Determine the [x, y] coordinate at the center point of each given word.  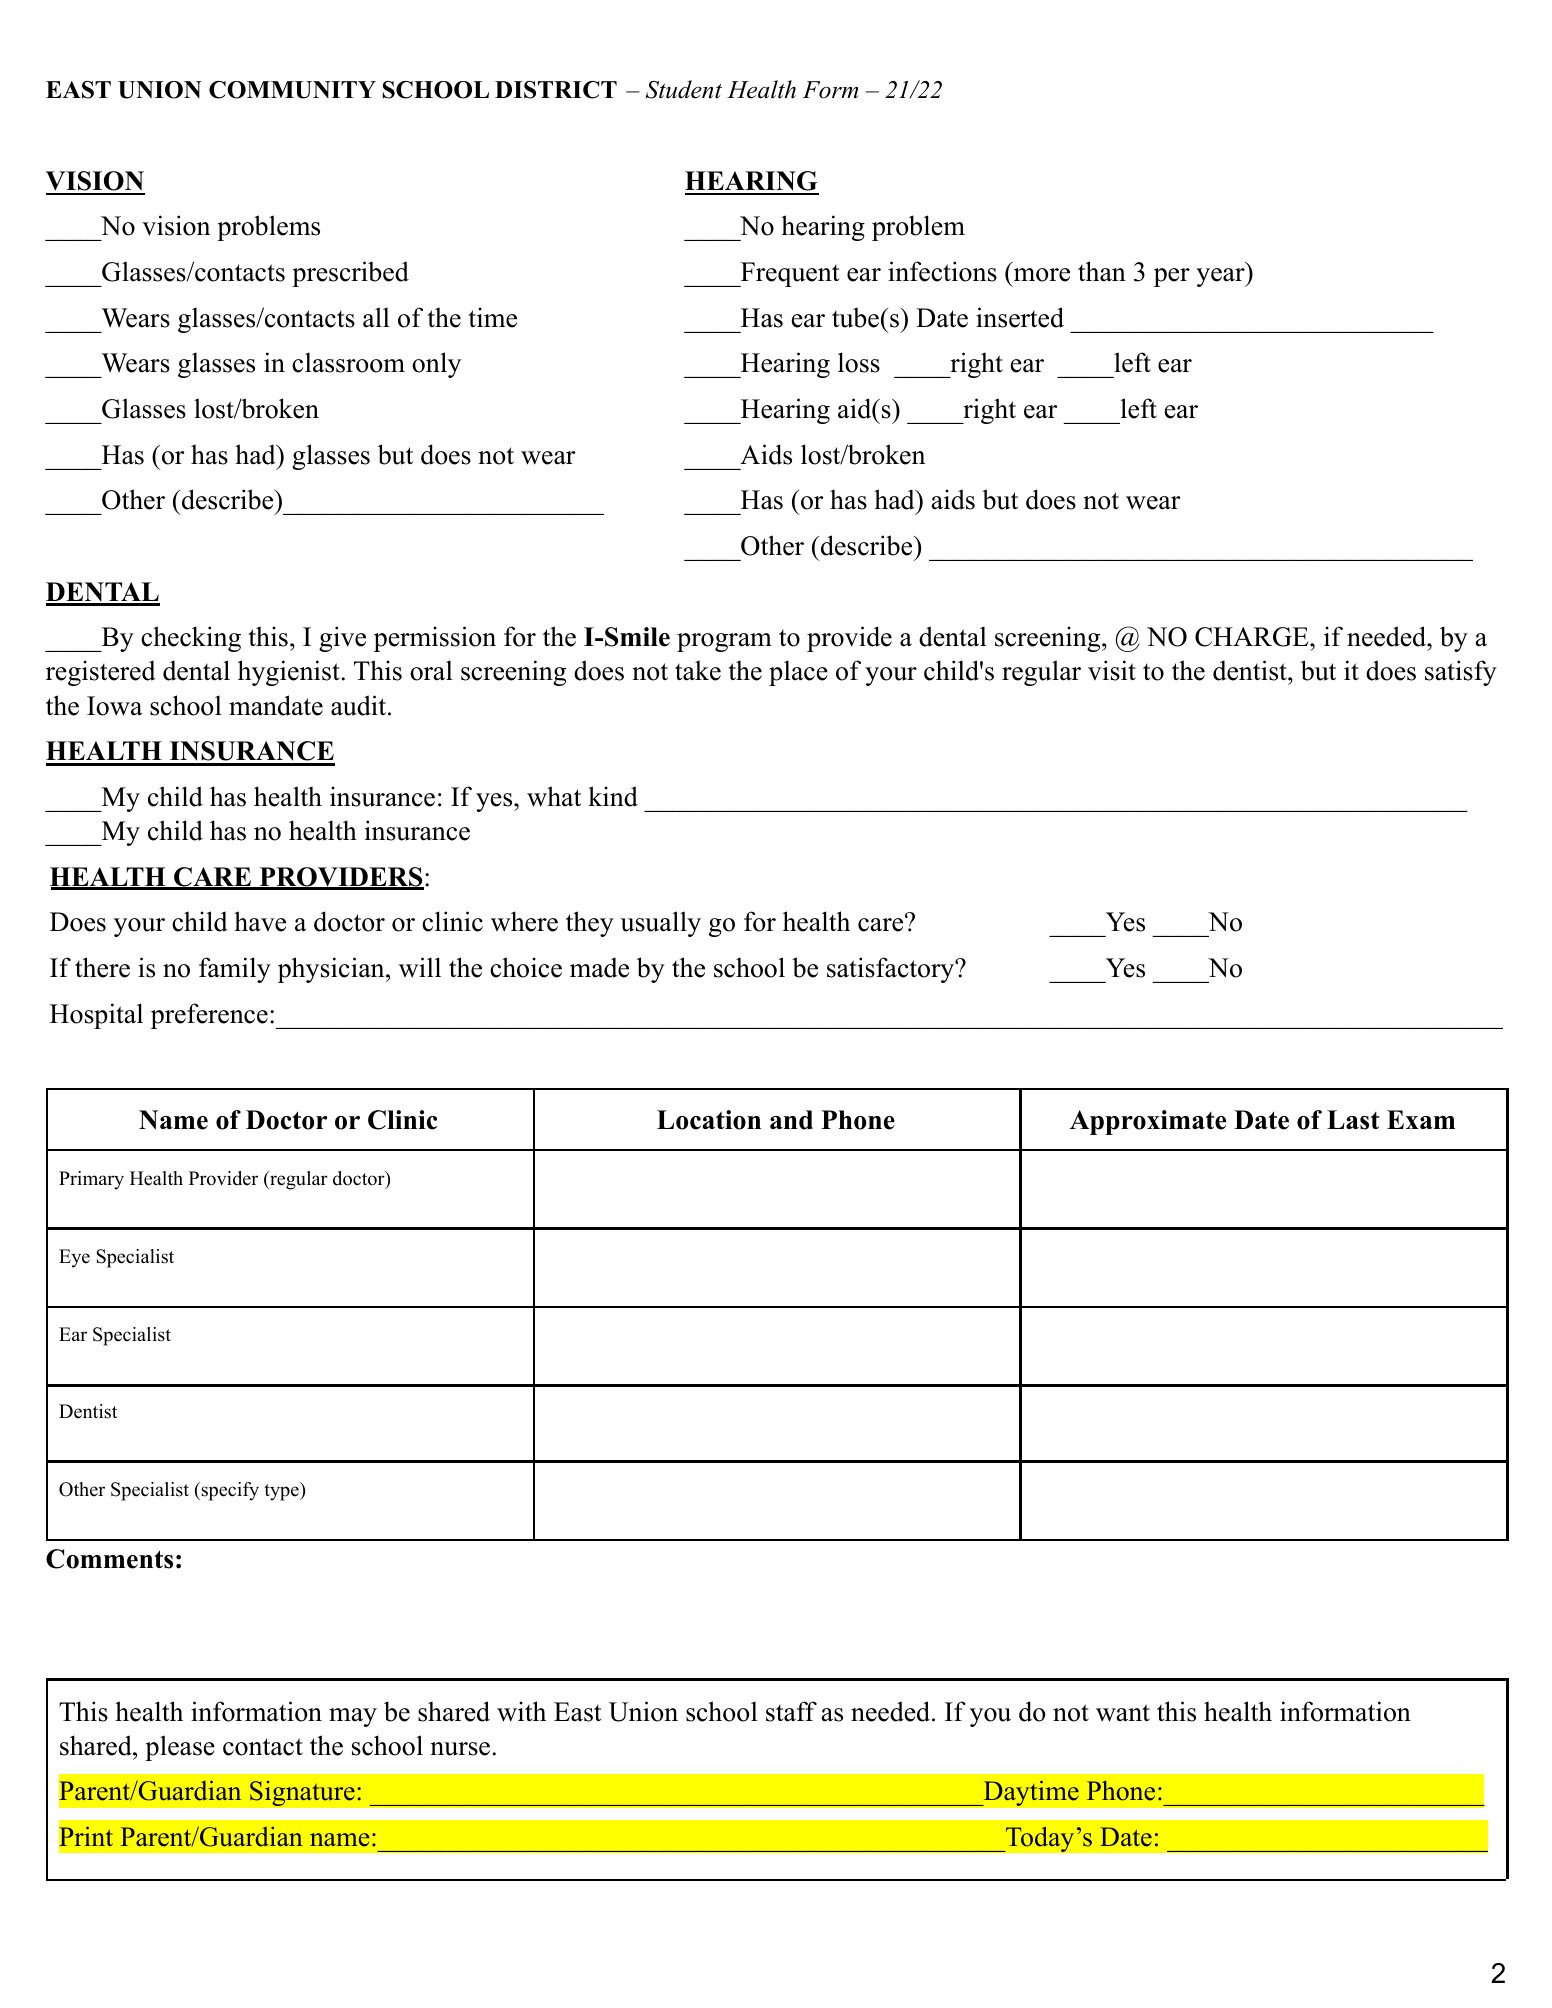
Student [684, 89]
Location [709, 1120]
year [1221, 277]
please [180, 1748]
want [1123, 1713]
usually [660, 924]
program [724, 642]
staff [791, 1711]
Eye [74, 1258]
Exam [1421, 1119]
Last [1353, 1120]
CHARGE [1253, 637]
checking [191, 639]
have [260, 921]
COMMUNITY [292, 90]
